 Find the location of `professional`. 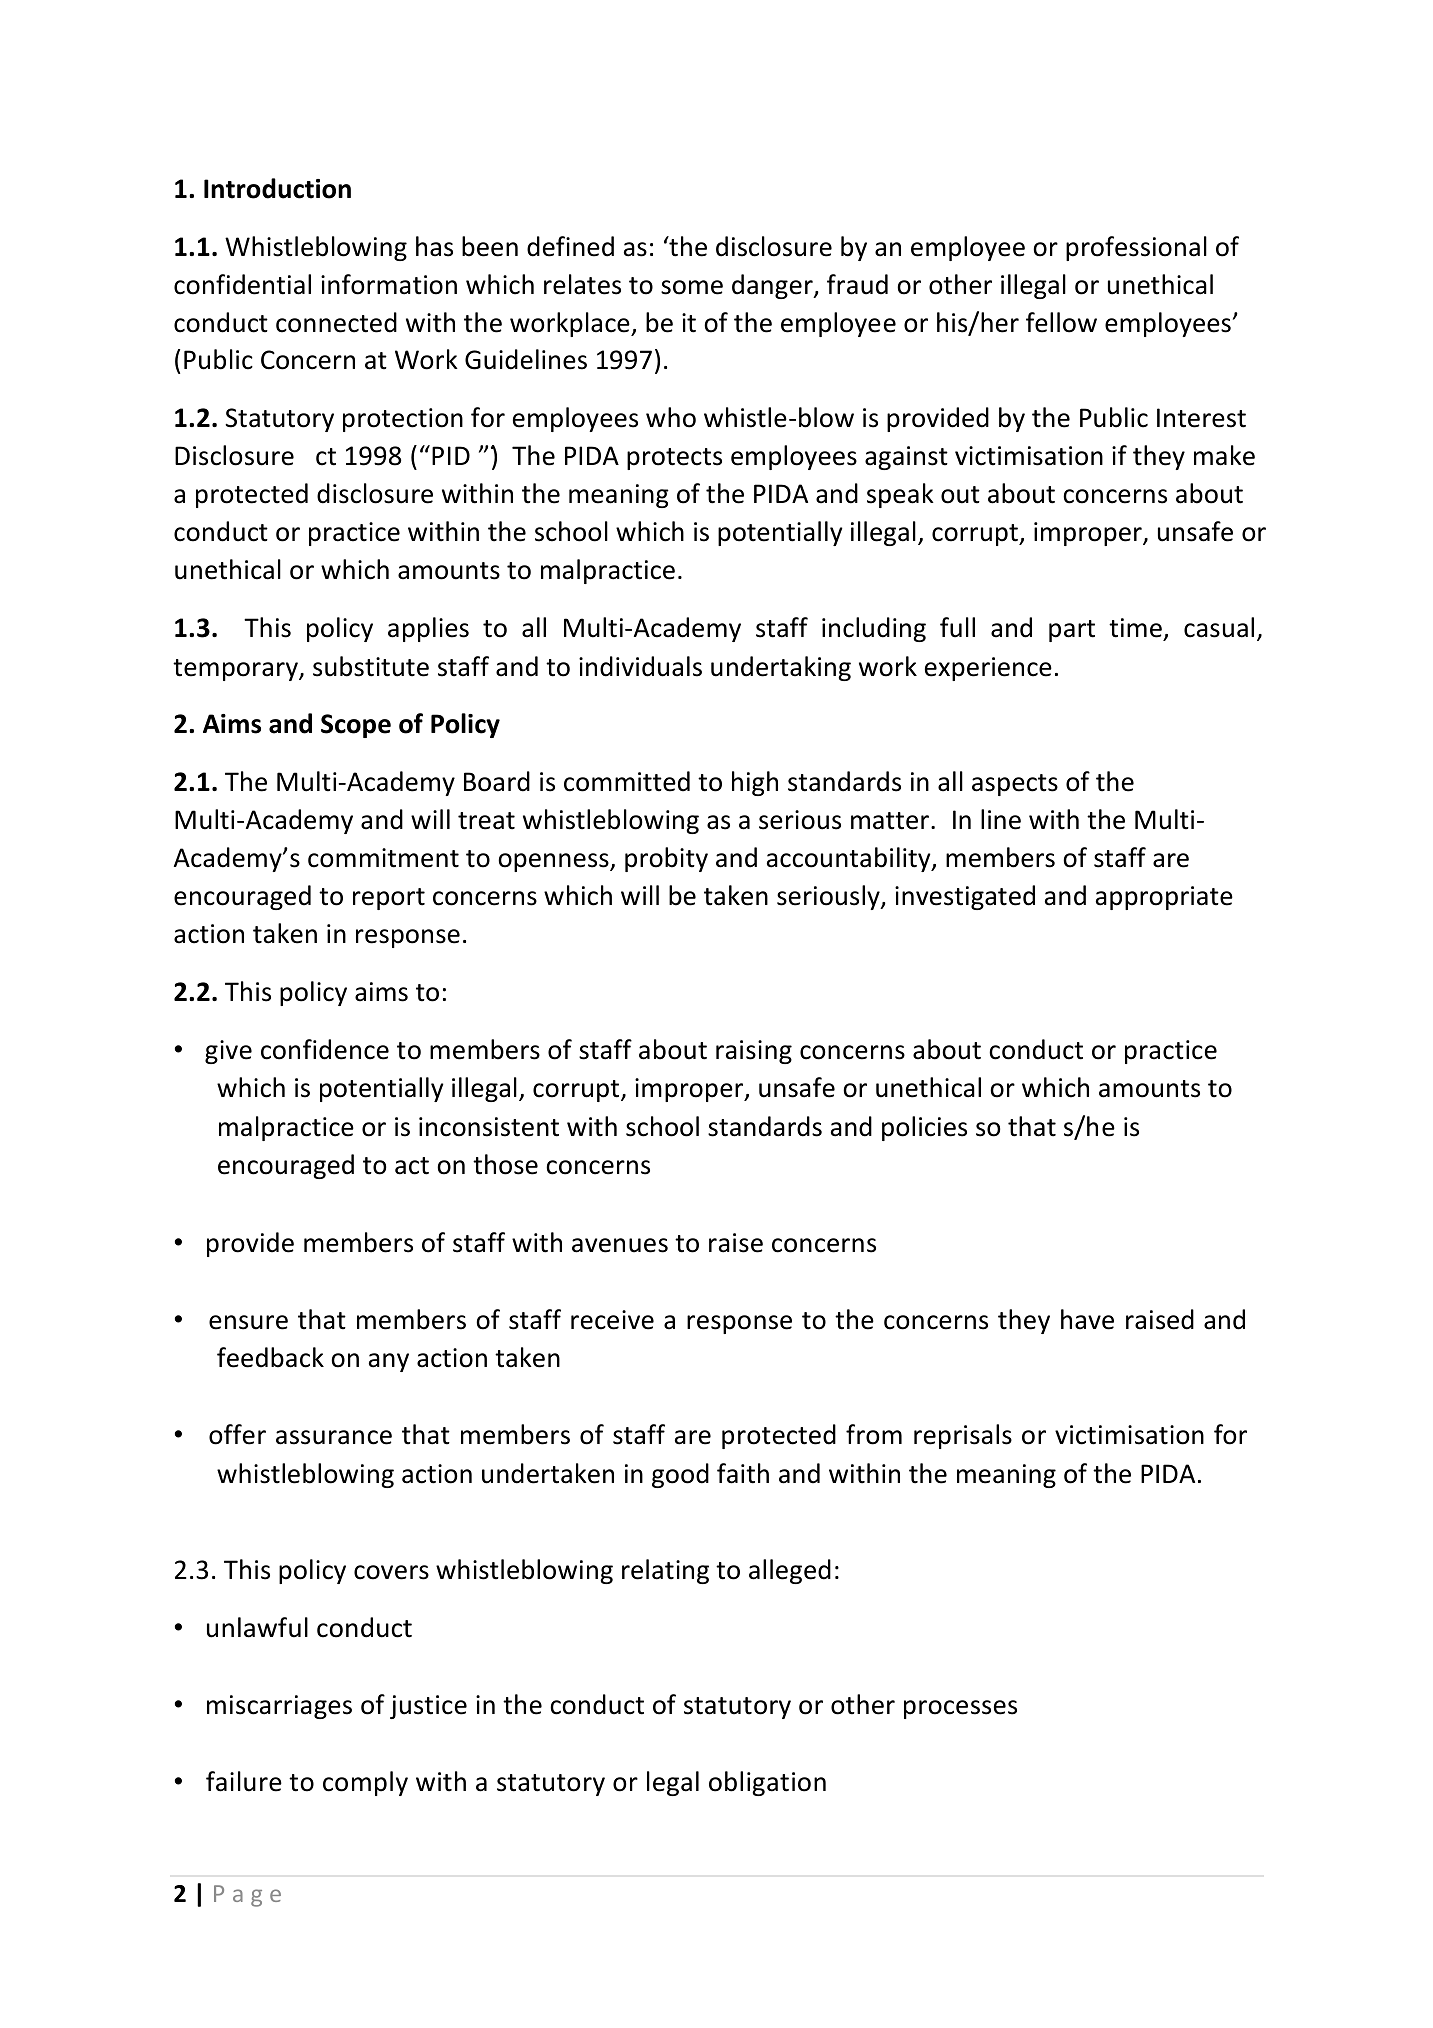

professional is located at coordinates (1136, 248).
